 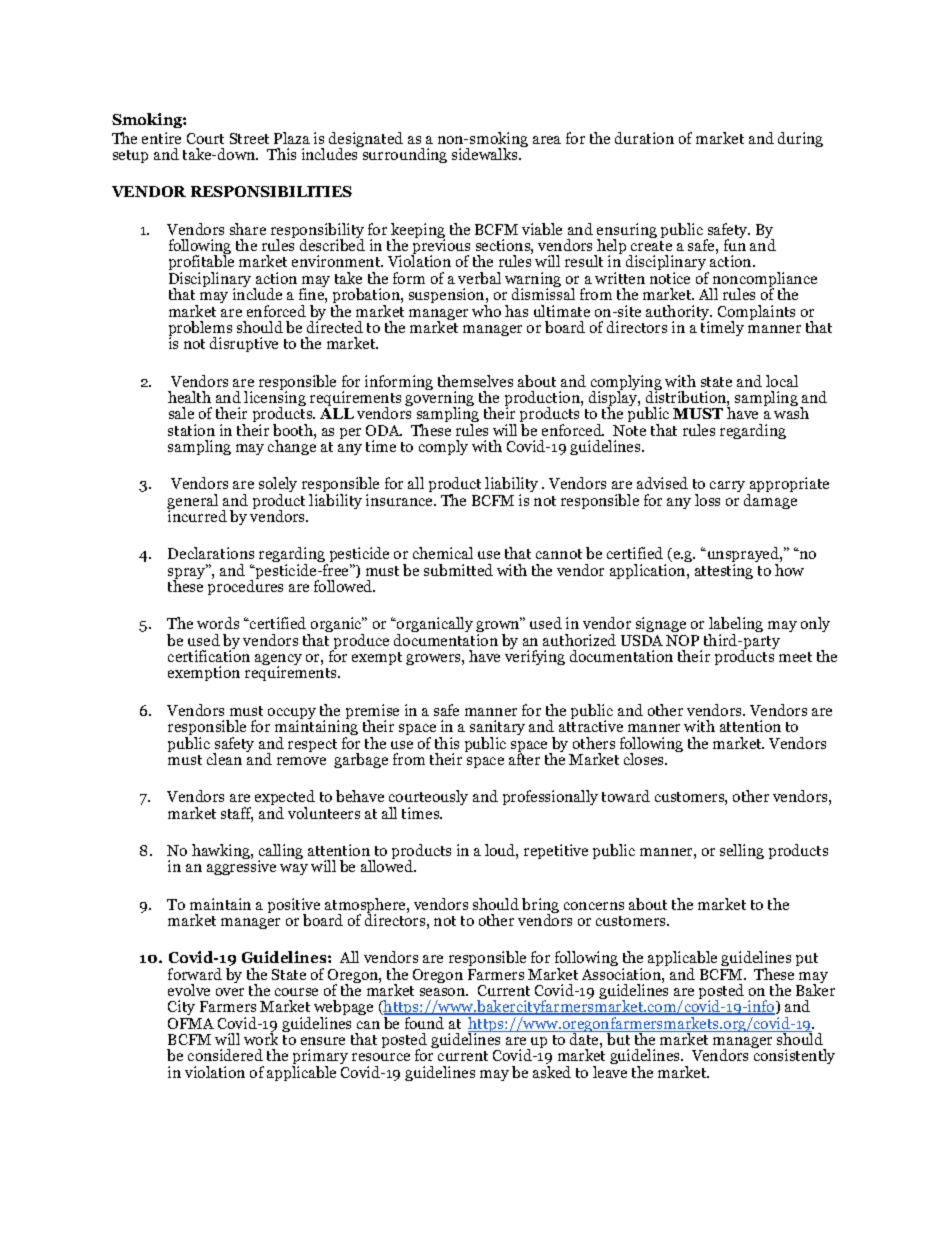 I want to click on words, so click(x=218, y=623).
